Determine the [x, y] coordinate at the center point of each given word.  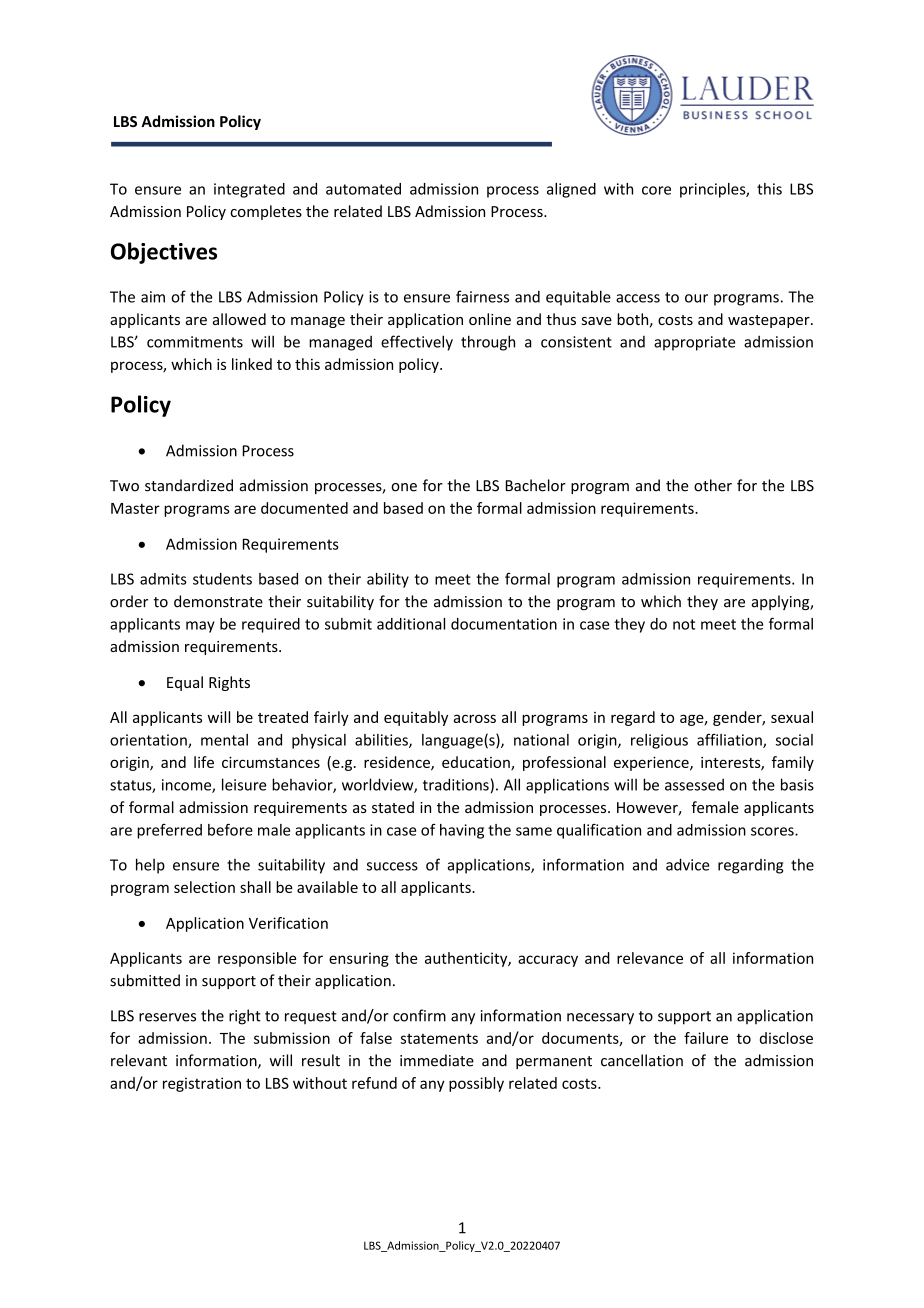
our [696, 298]
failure [706, 1038]
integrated [249, 190]
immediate [437, 1060]
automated [363, 189]
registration [202, 1084]
